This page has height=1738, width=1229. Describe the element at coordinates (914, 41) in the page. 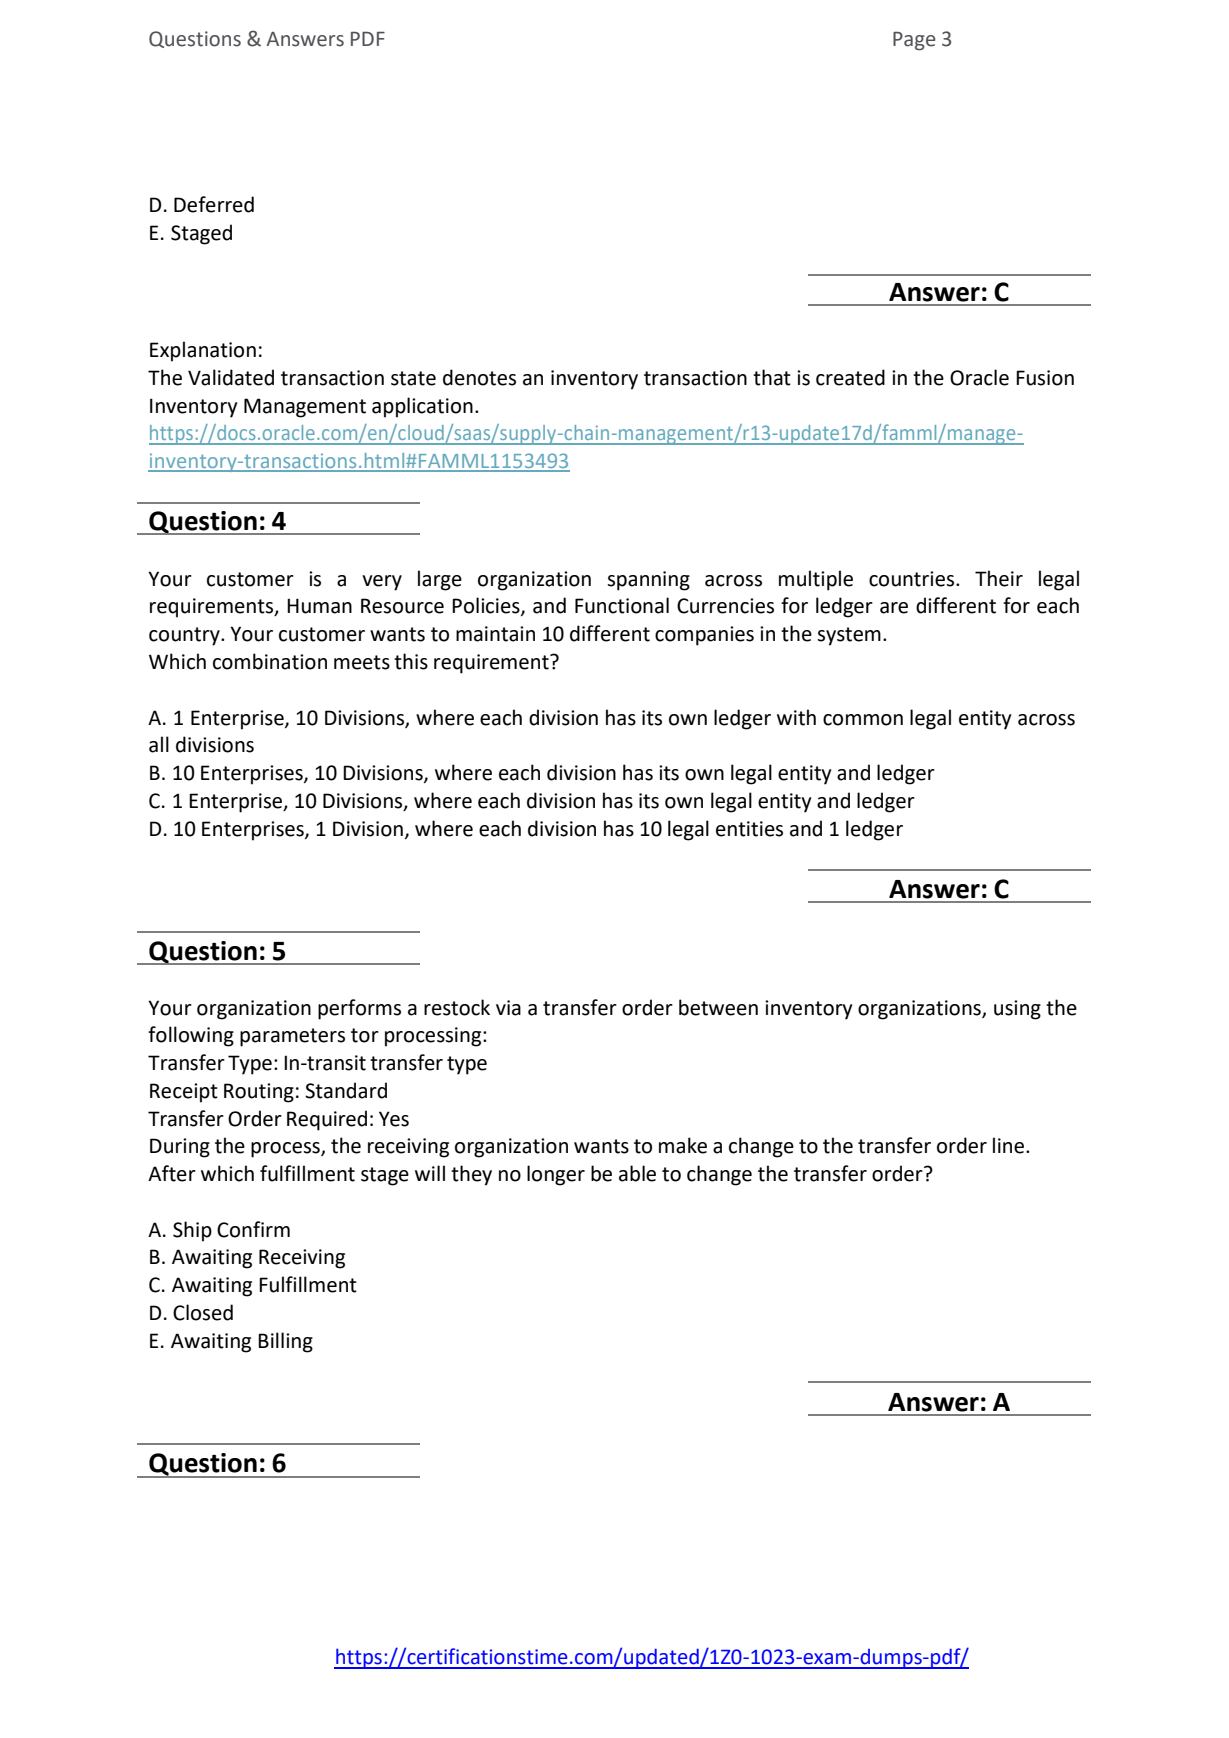

I see `Page` at that location.
